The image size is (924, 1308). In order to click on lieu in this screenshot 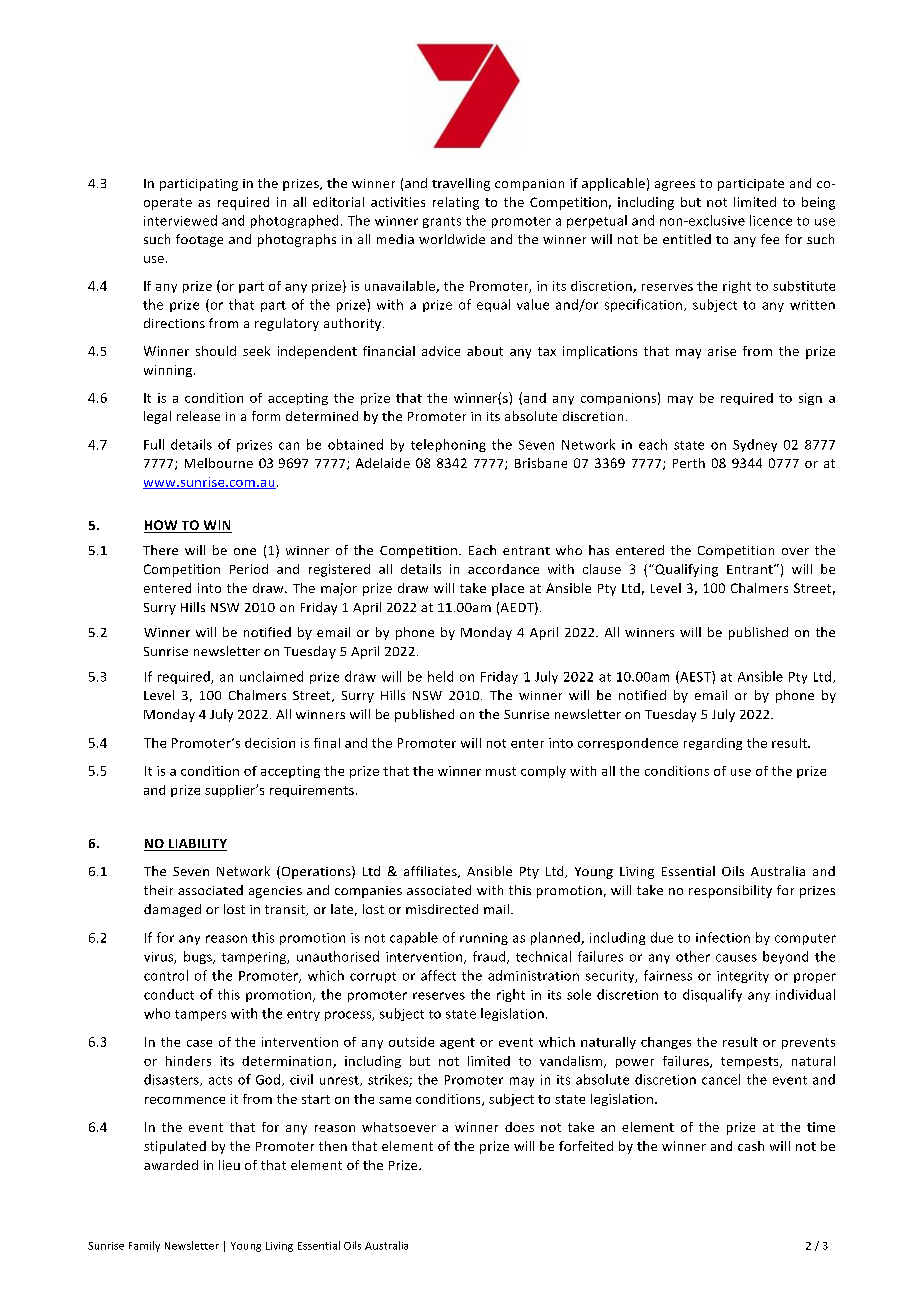, I will do `click(229, 1165)`.
